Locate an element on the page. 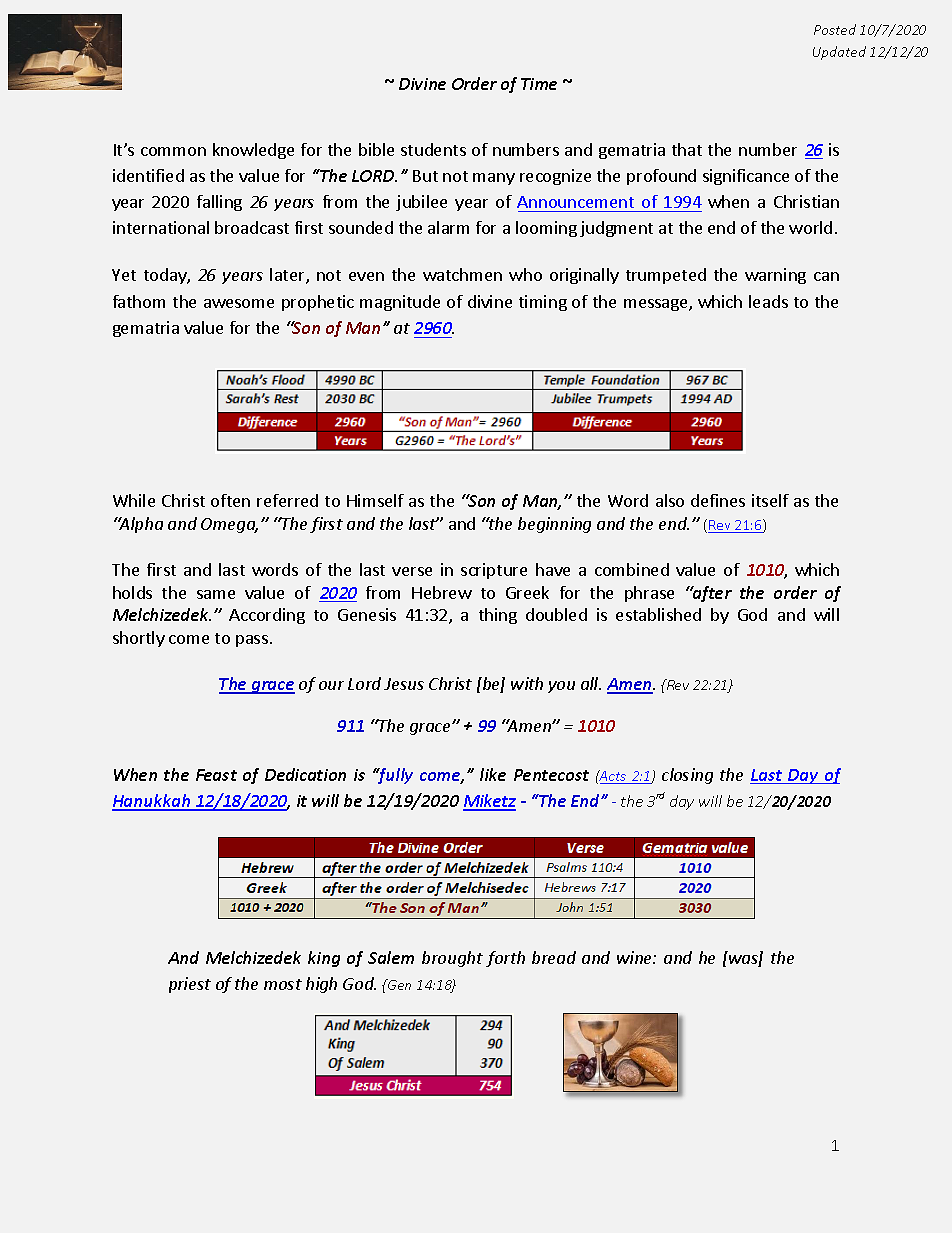 Image resolution: width=952 pixels, height=1233 pixels. pass is located at coordinates (252, 641).
